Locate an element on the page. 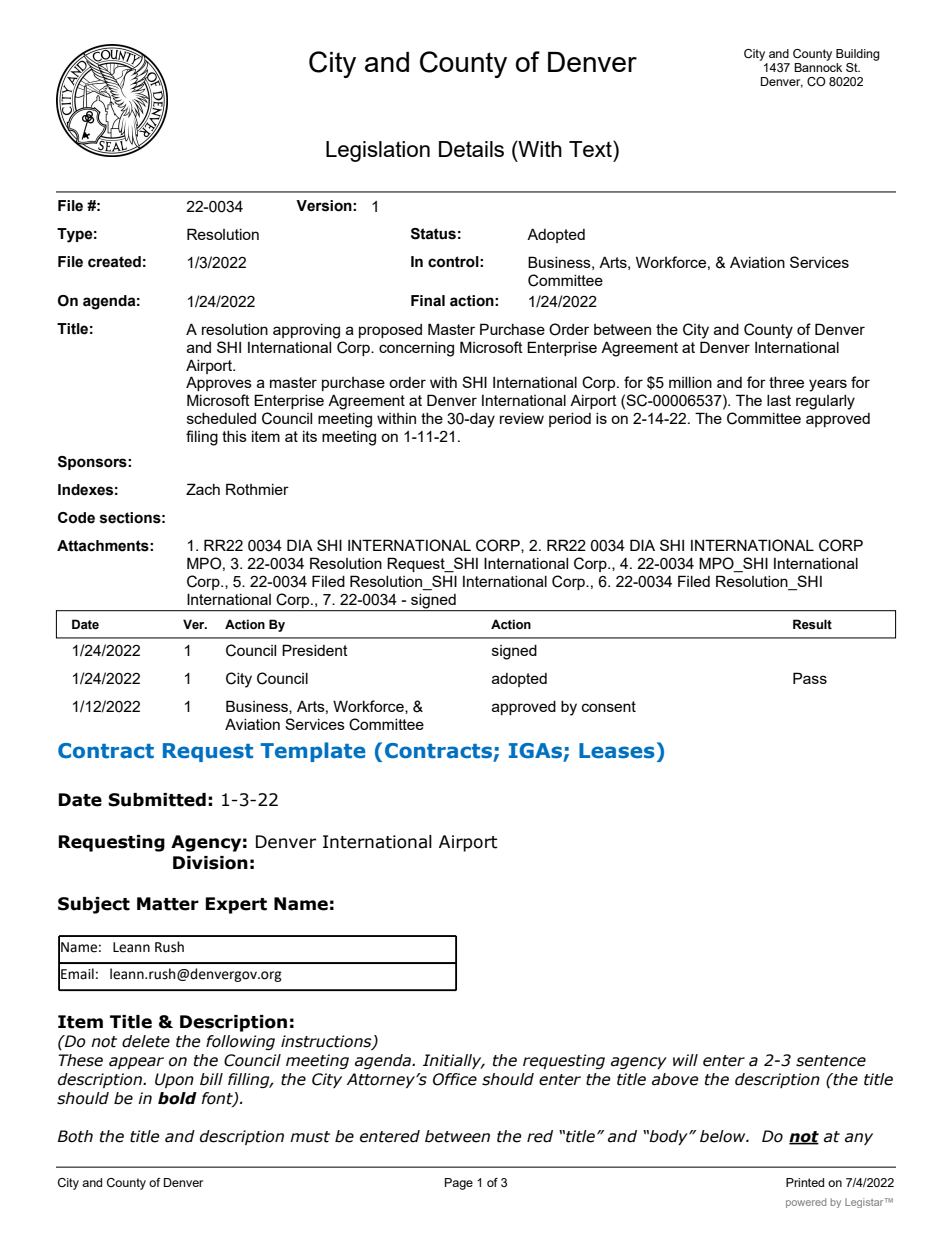 This image has width=952, height=1233. Initially is located at coordinates (453, 1061).
